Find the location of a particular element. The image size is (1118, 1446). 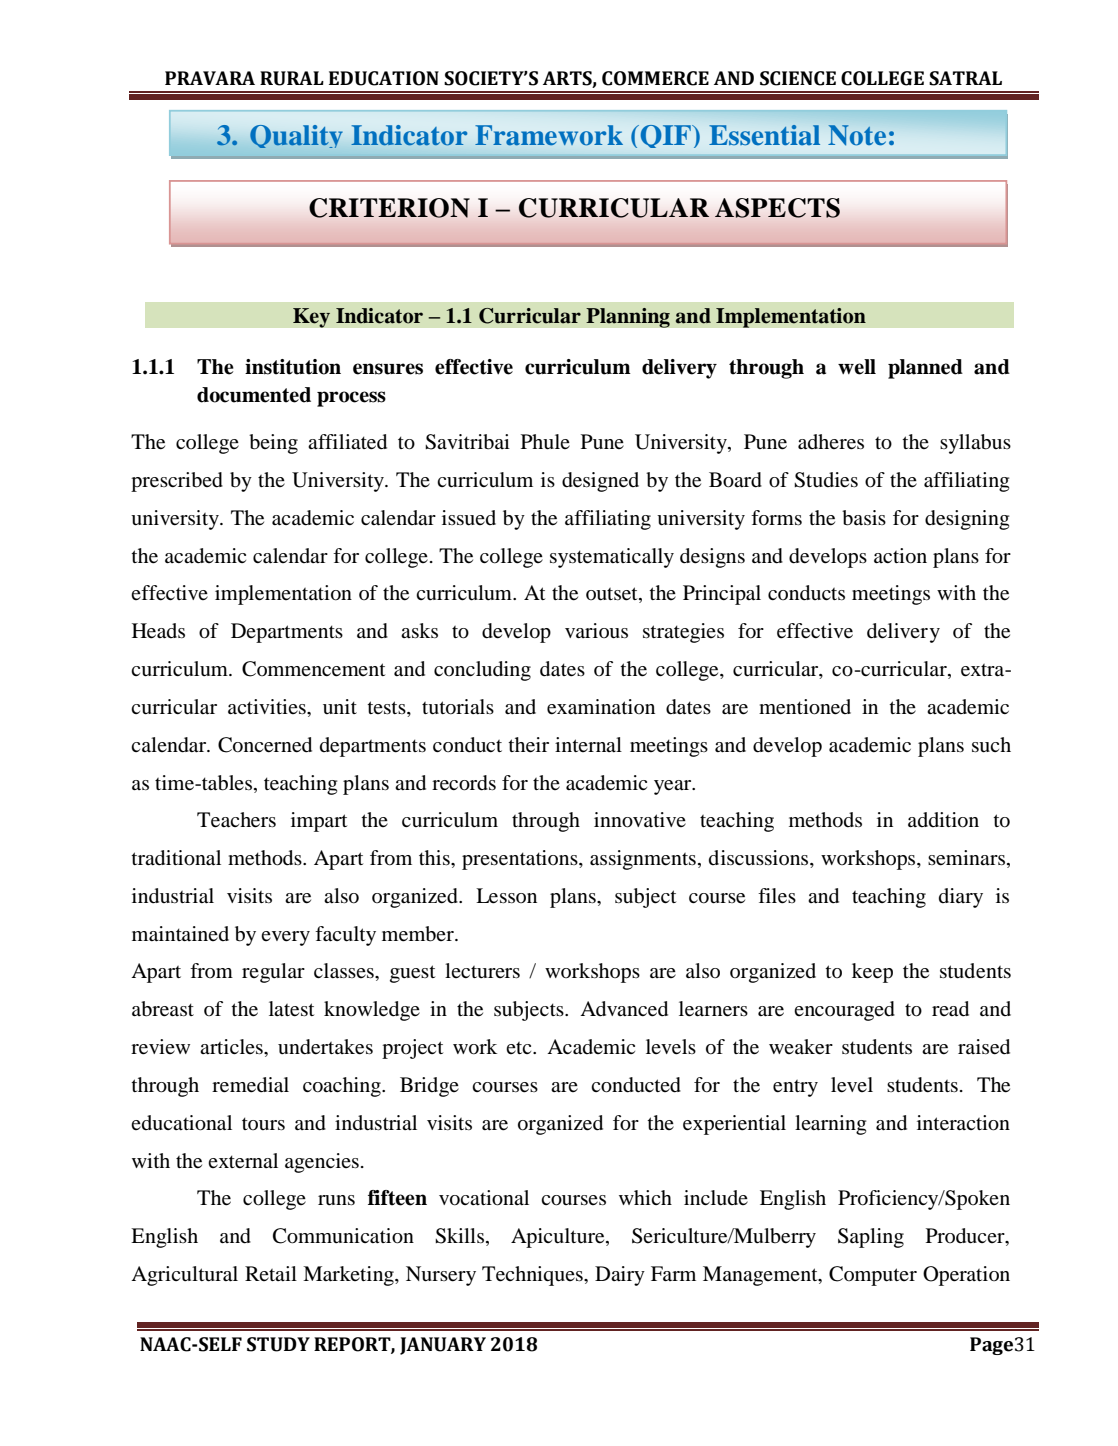

every is located at coordinates (285, 938).
